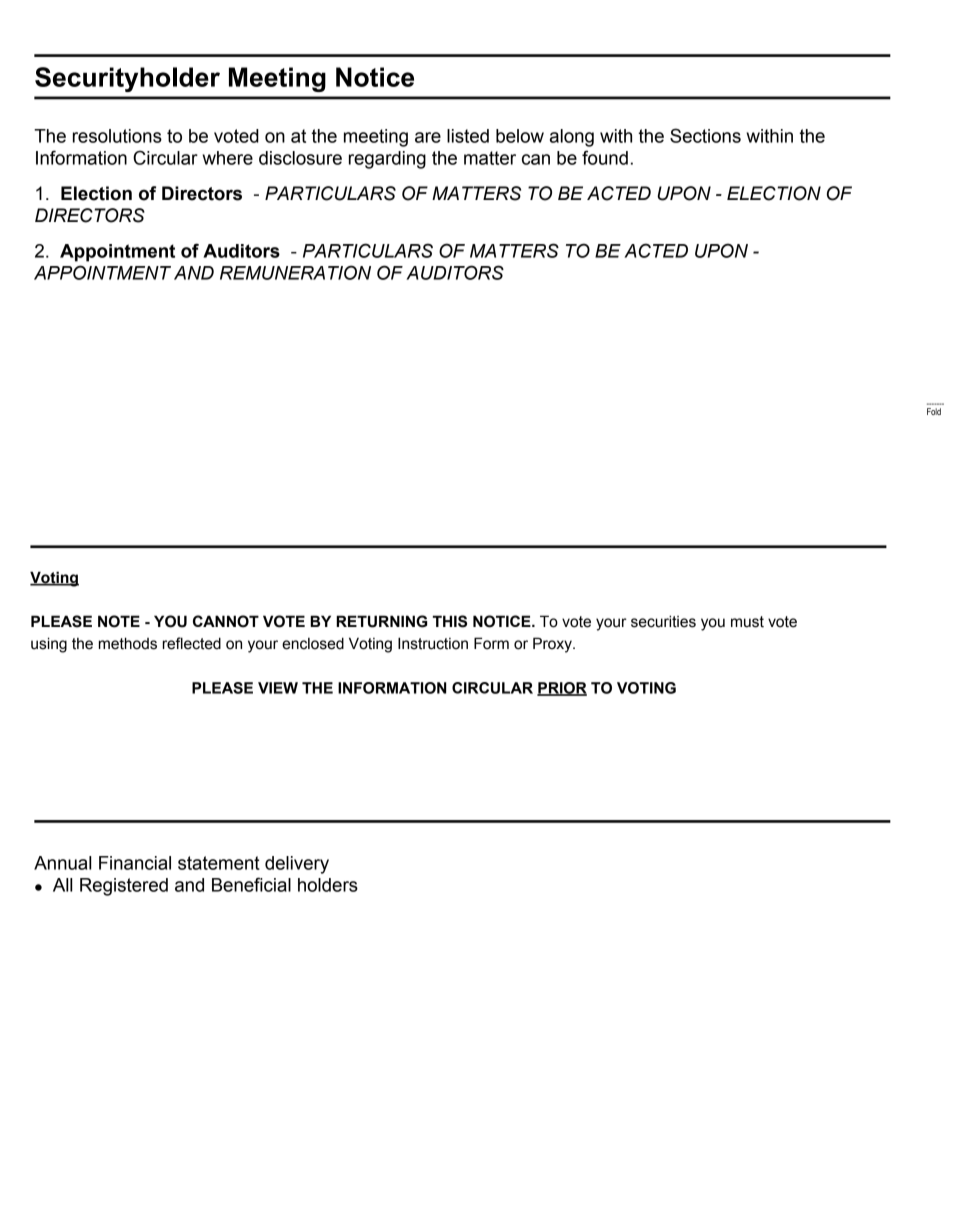  I want to click on Sections, so click(705, 135).
